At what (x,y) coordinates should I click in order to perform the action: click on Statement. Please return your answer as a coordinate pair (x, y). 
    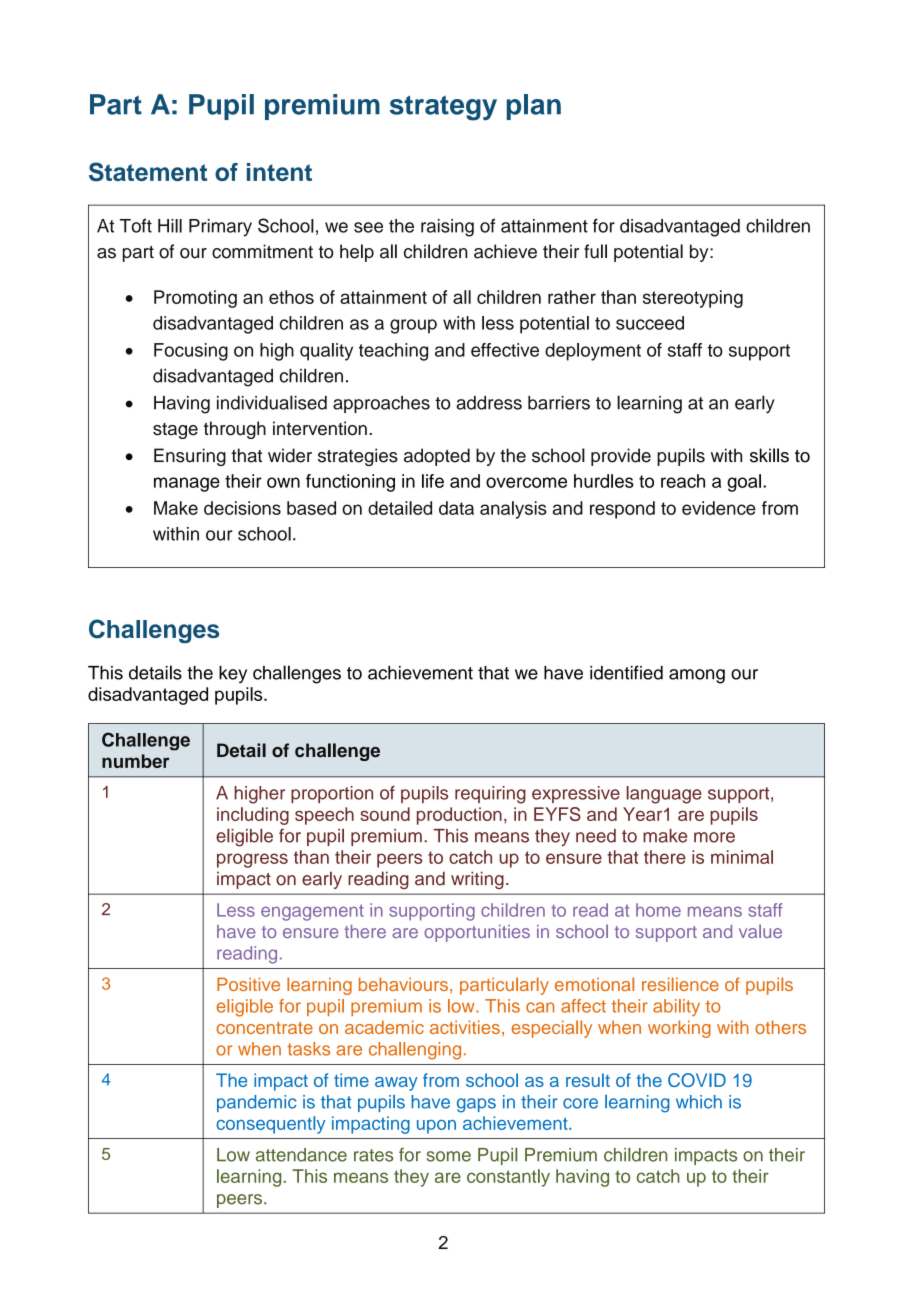
    Looking at the image, I should click on (148, 172).
